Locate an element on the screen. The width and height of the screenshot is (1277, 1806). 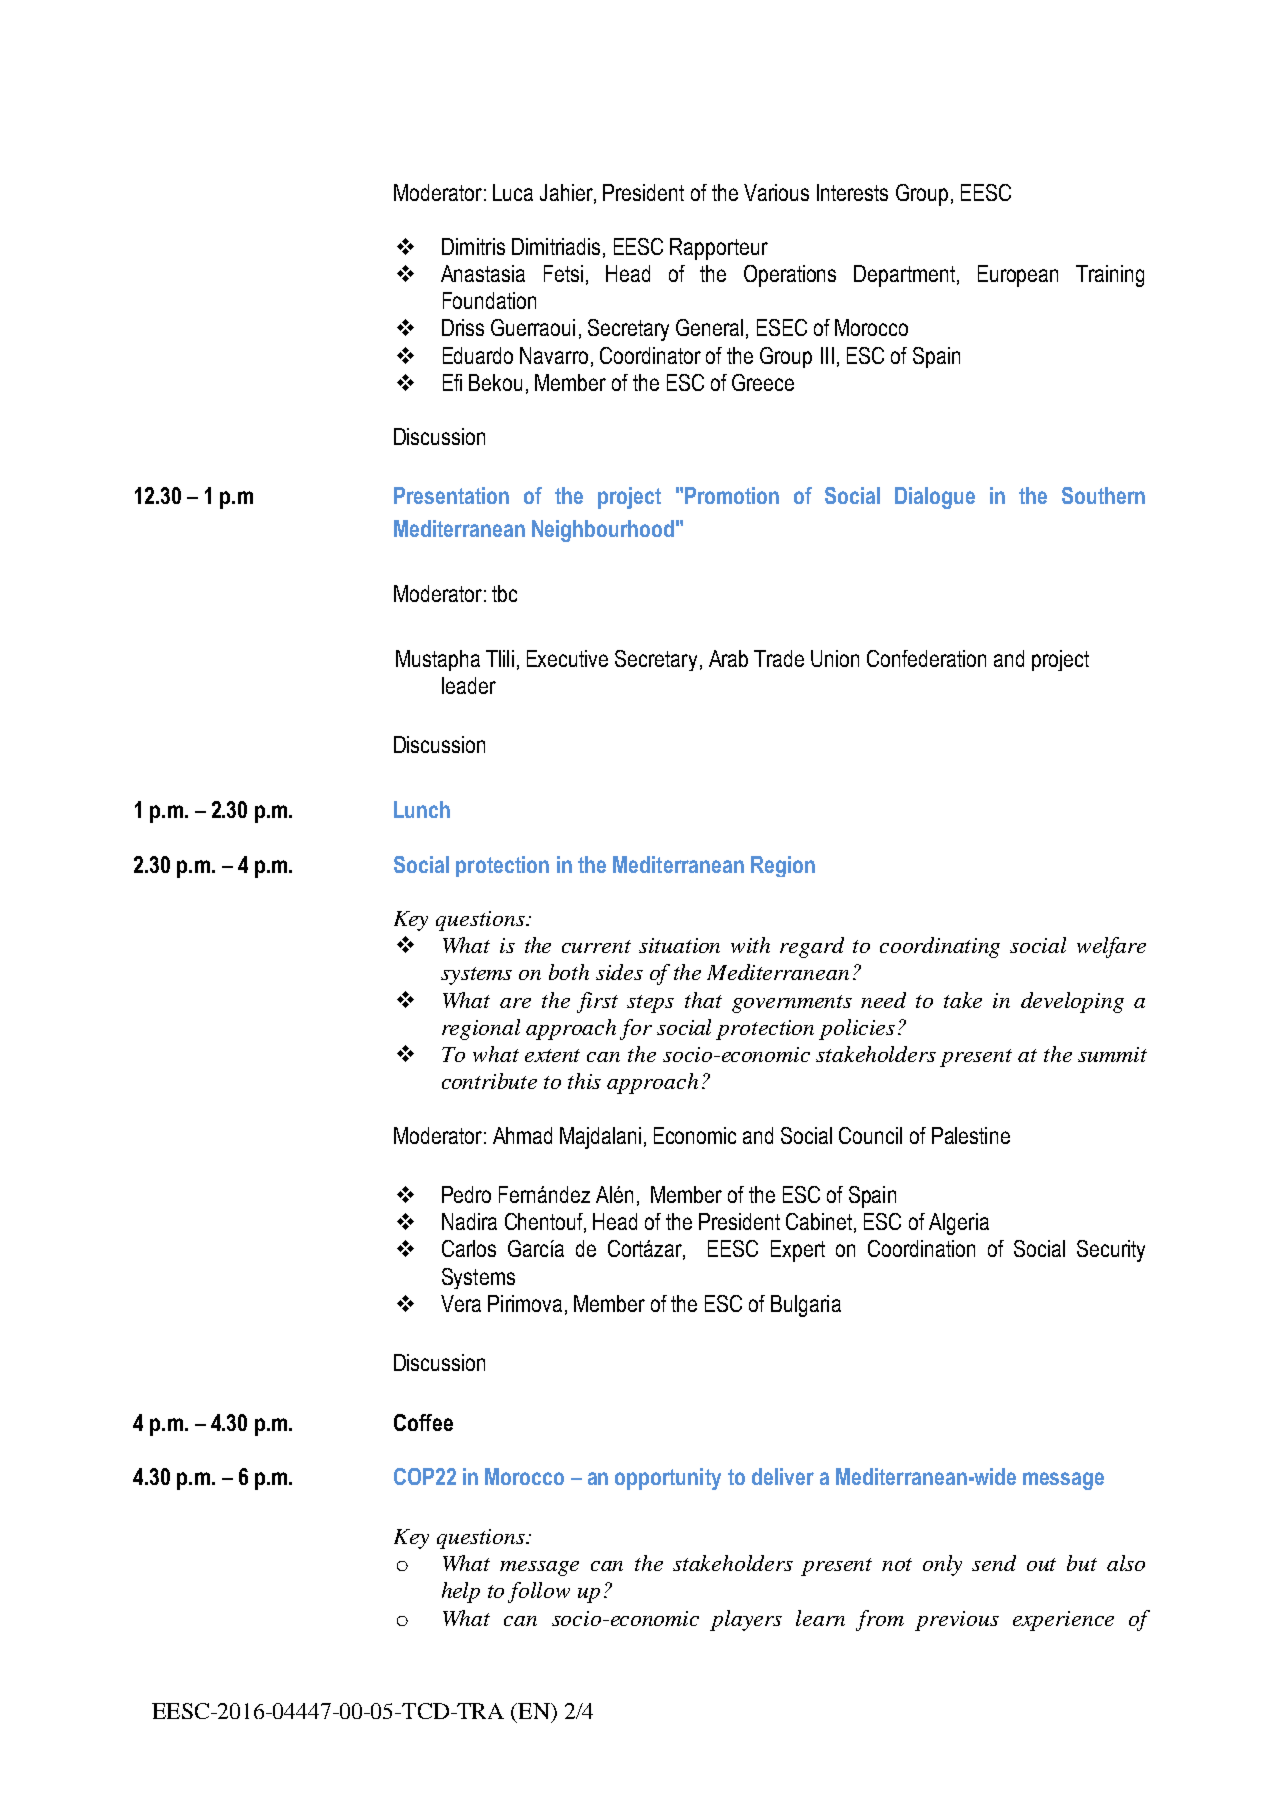
both is located at coordinates (569, 972).
